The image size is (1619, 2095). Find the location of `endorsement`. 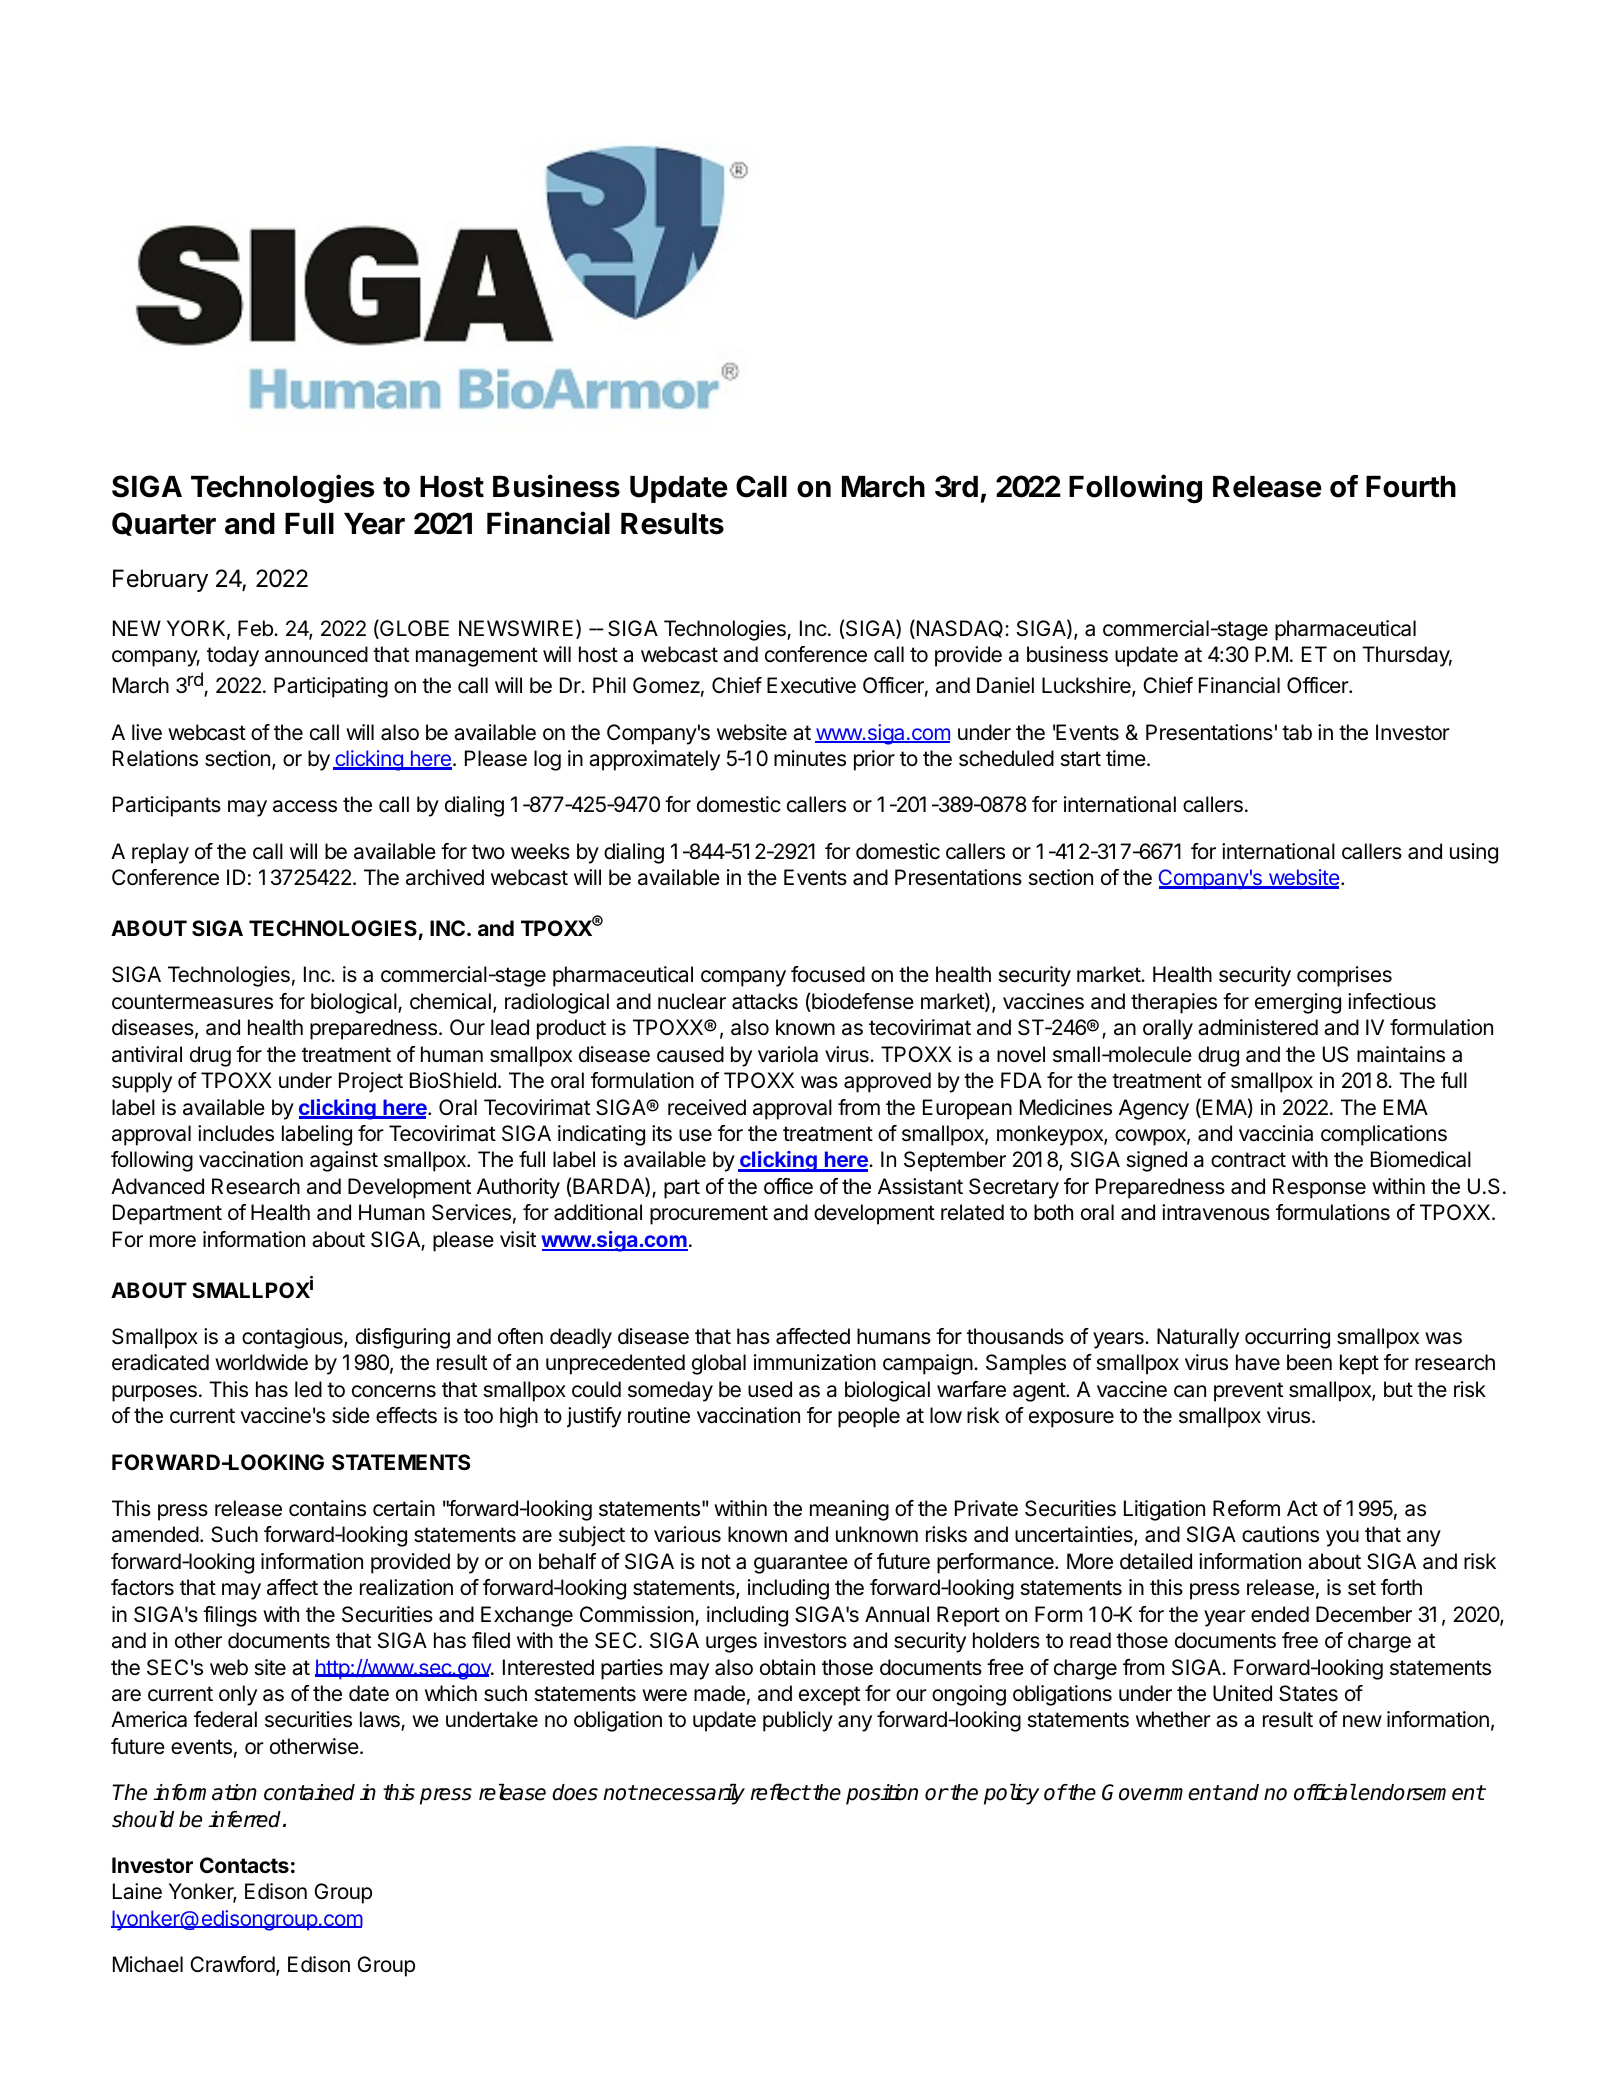

endorsement is located at coordinates (1421, 1792).
